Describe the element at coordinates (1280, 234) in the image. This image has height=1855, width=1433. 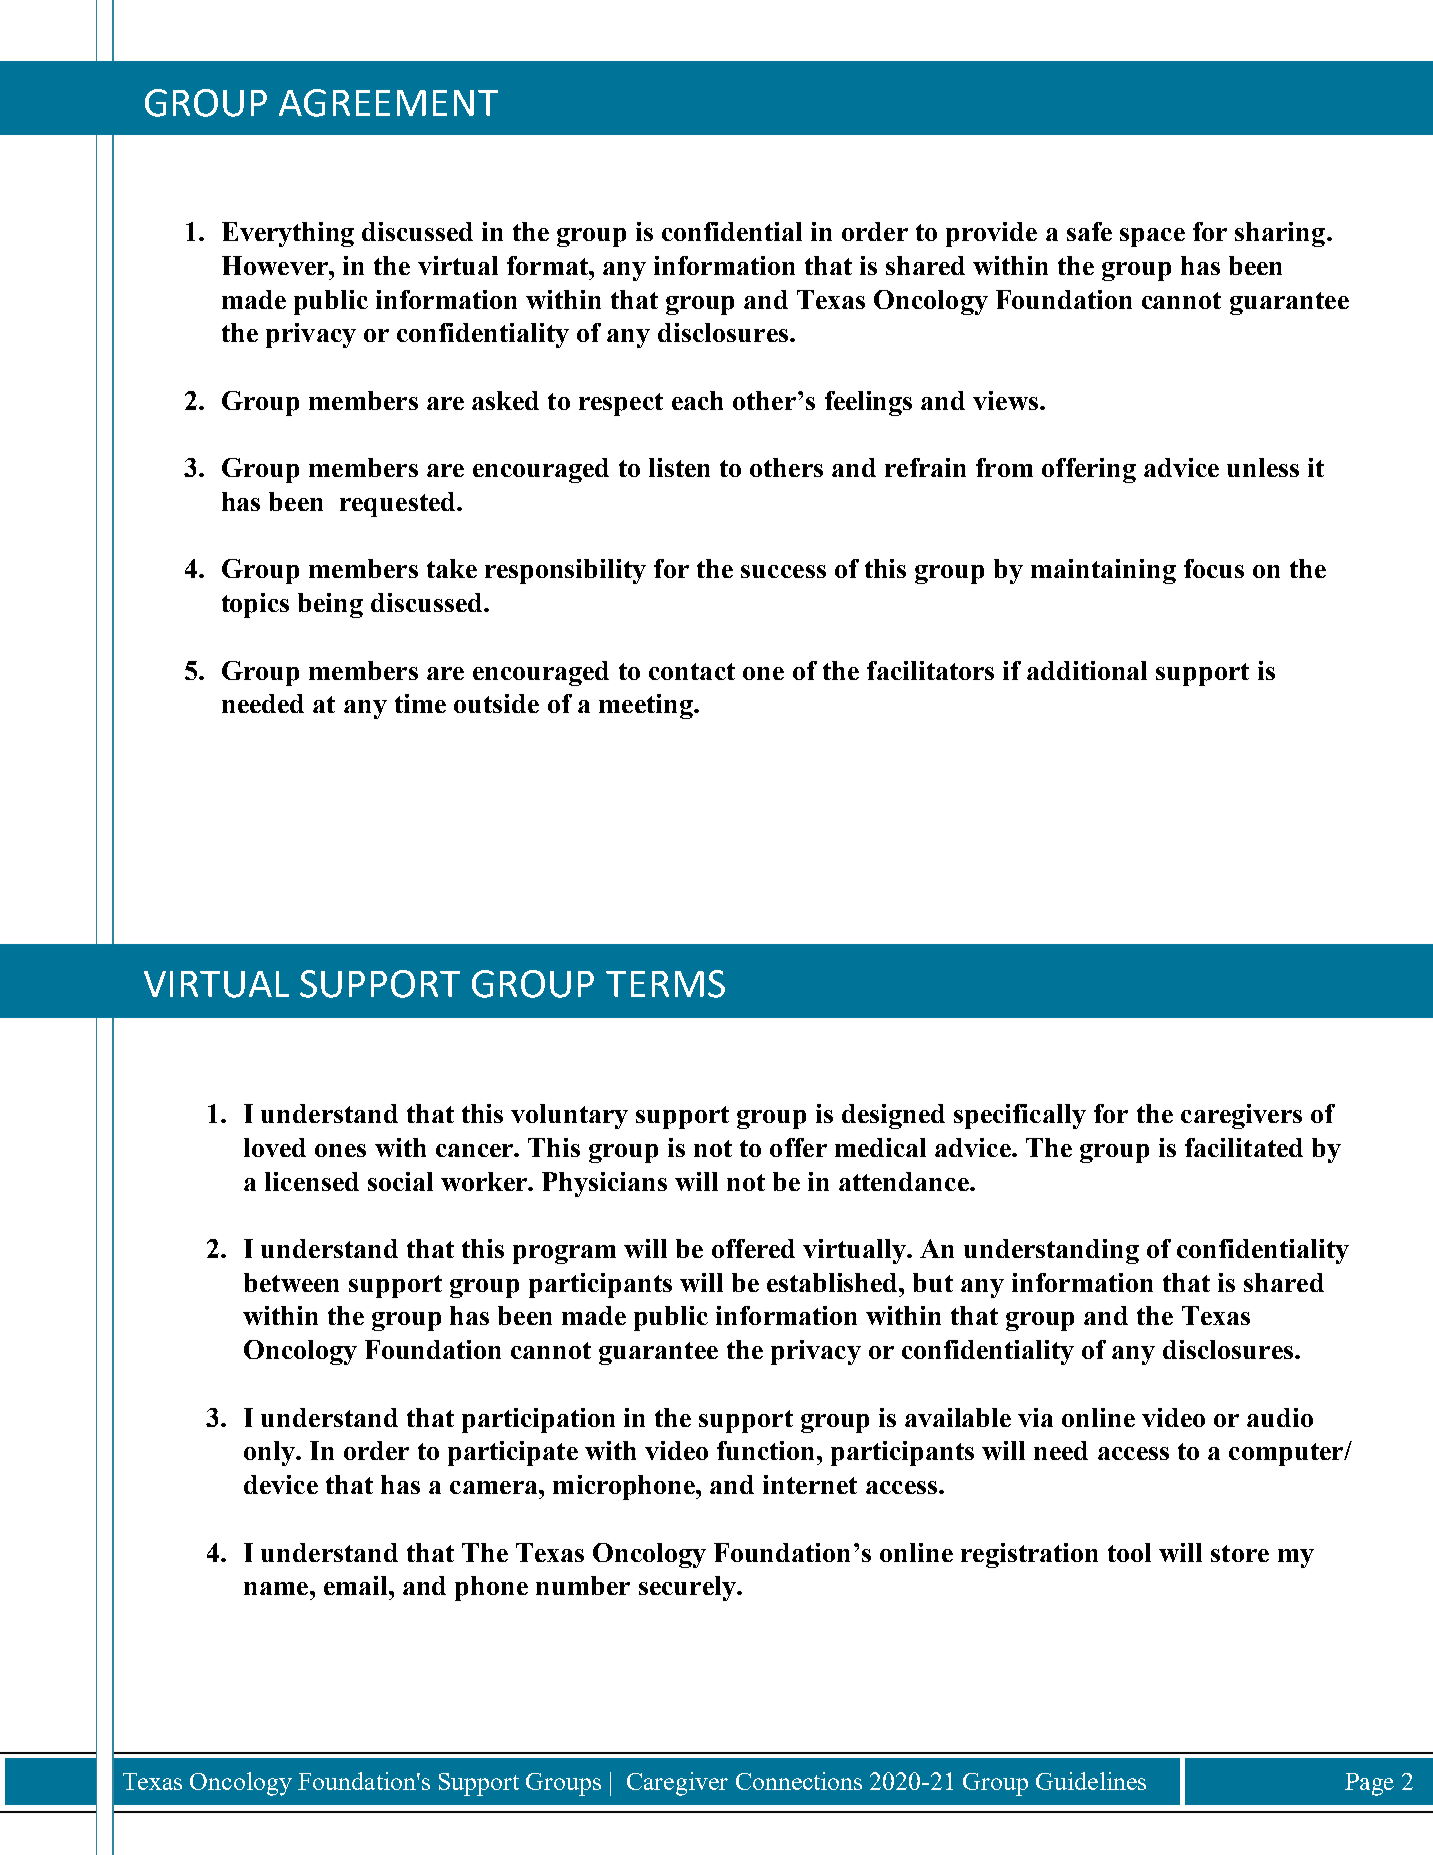
I see `sharing` at that location.
